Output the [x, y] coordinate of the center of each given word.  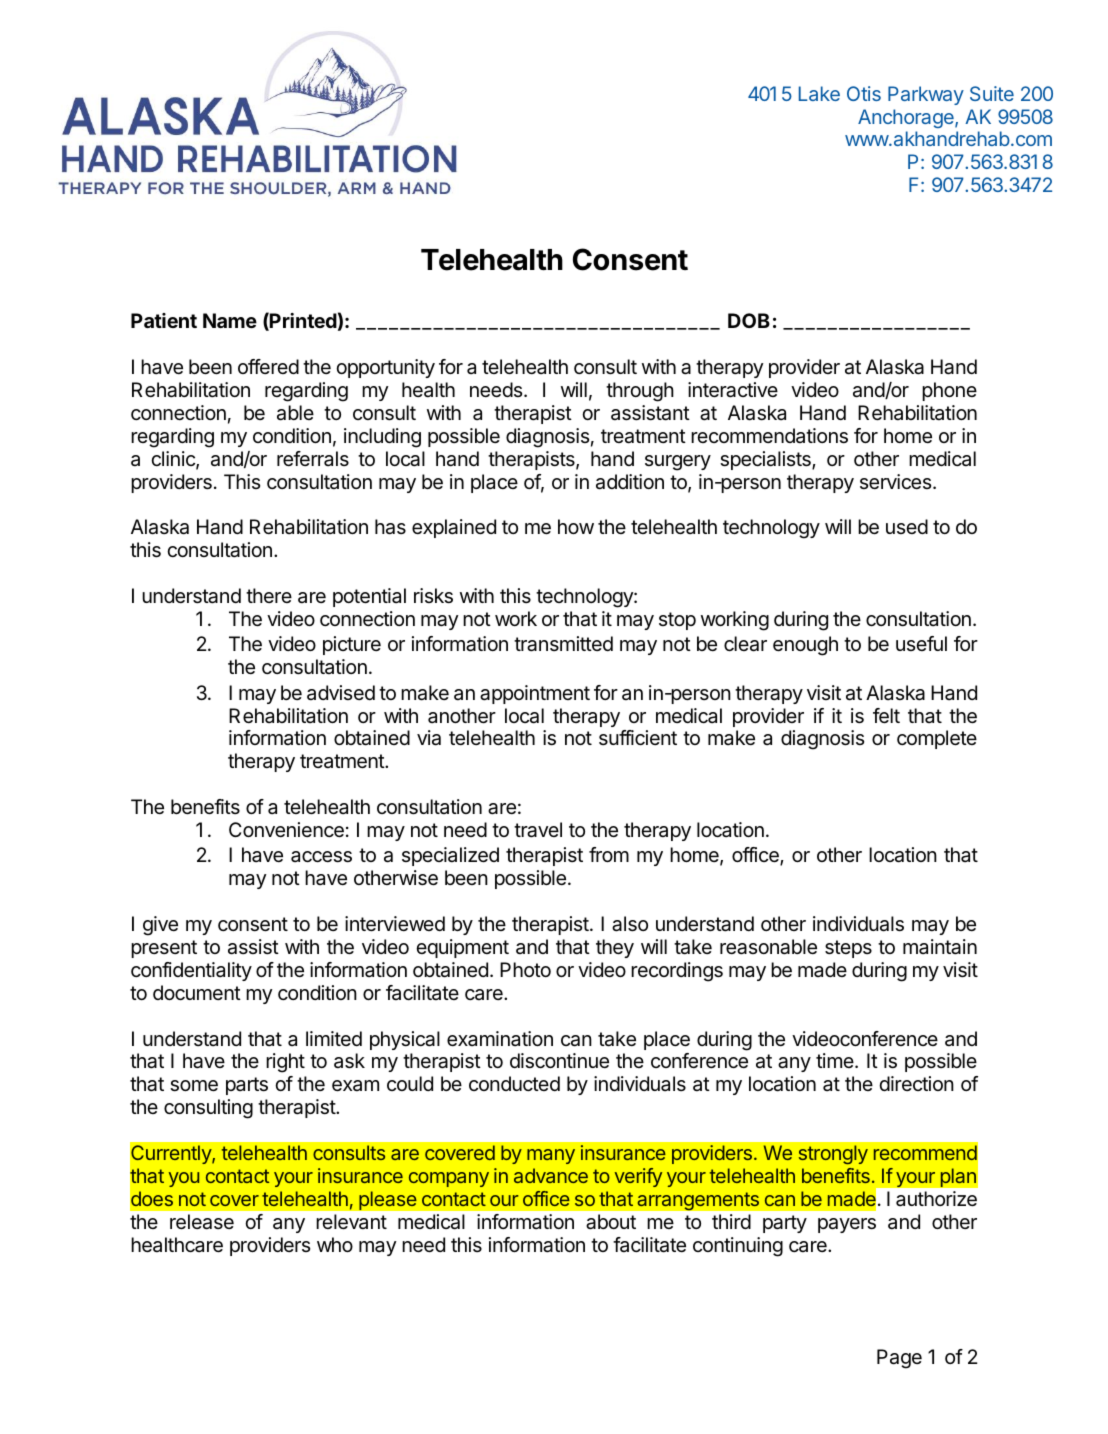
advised [341, 693]
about [611, 1222]
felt [886, 716]
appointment [535, 694]
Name [230, 320]
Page [899, 1359]
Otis [864, 93]
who [335, 1244]
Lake [819, 93]
